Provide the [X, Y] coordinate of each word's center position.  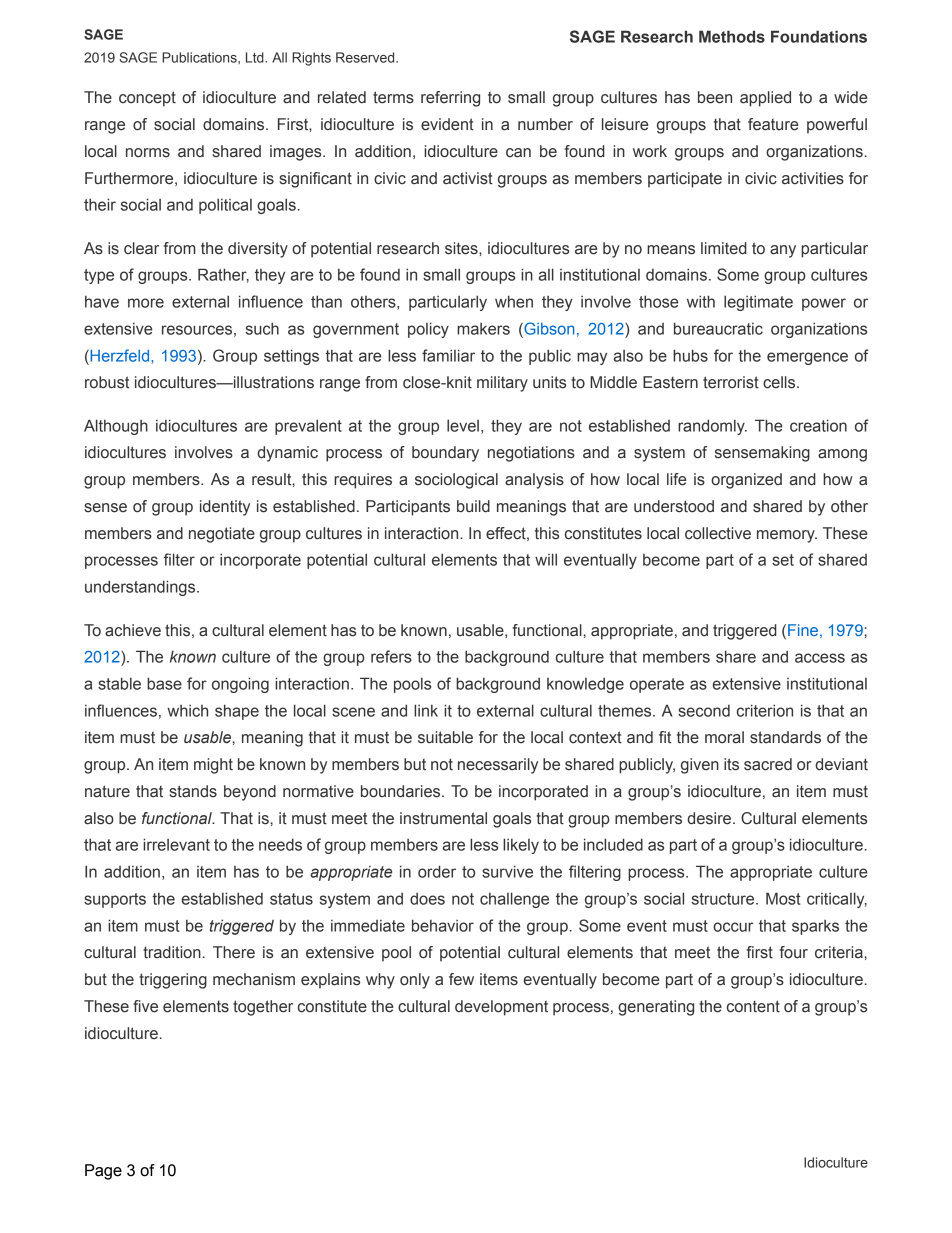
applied [765, 99]
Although [116, 427]
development [501, 1008]
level [463, 425]
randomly [712, 427]
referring [450, 99]
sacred [768, 764]
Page [103, 1172]
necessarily [498, 766]
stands [193, 791]
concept [147, 99]
